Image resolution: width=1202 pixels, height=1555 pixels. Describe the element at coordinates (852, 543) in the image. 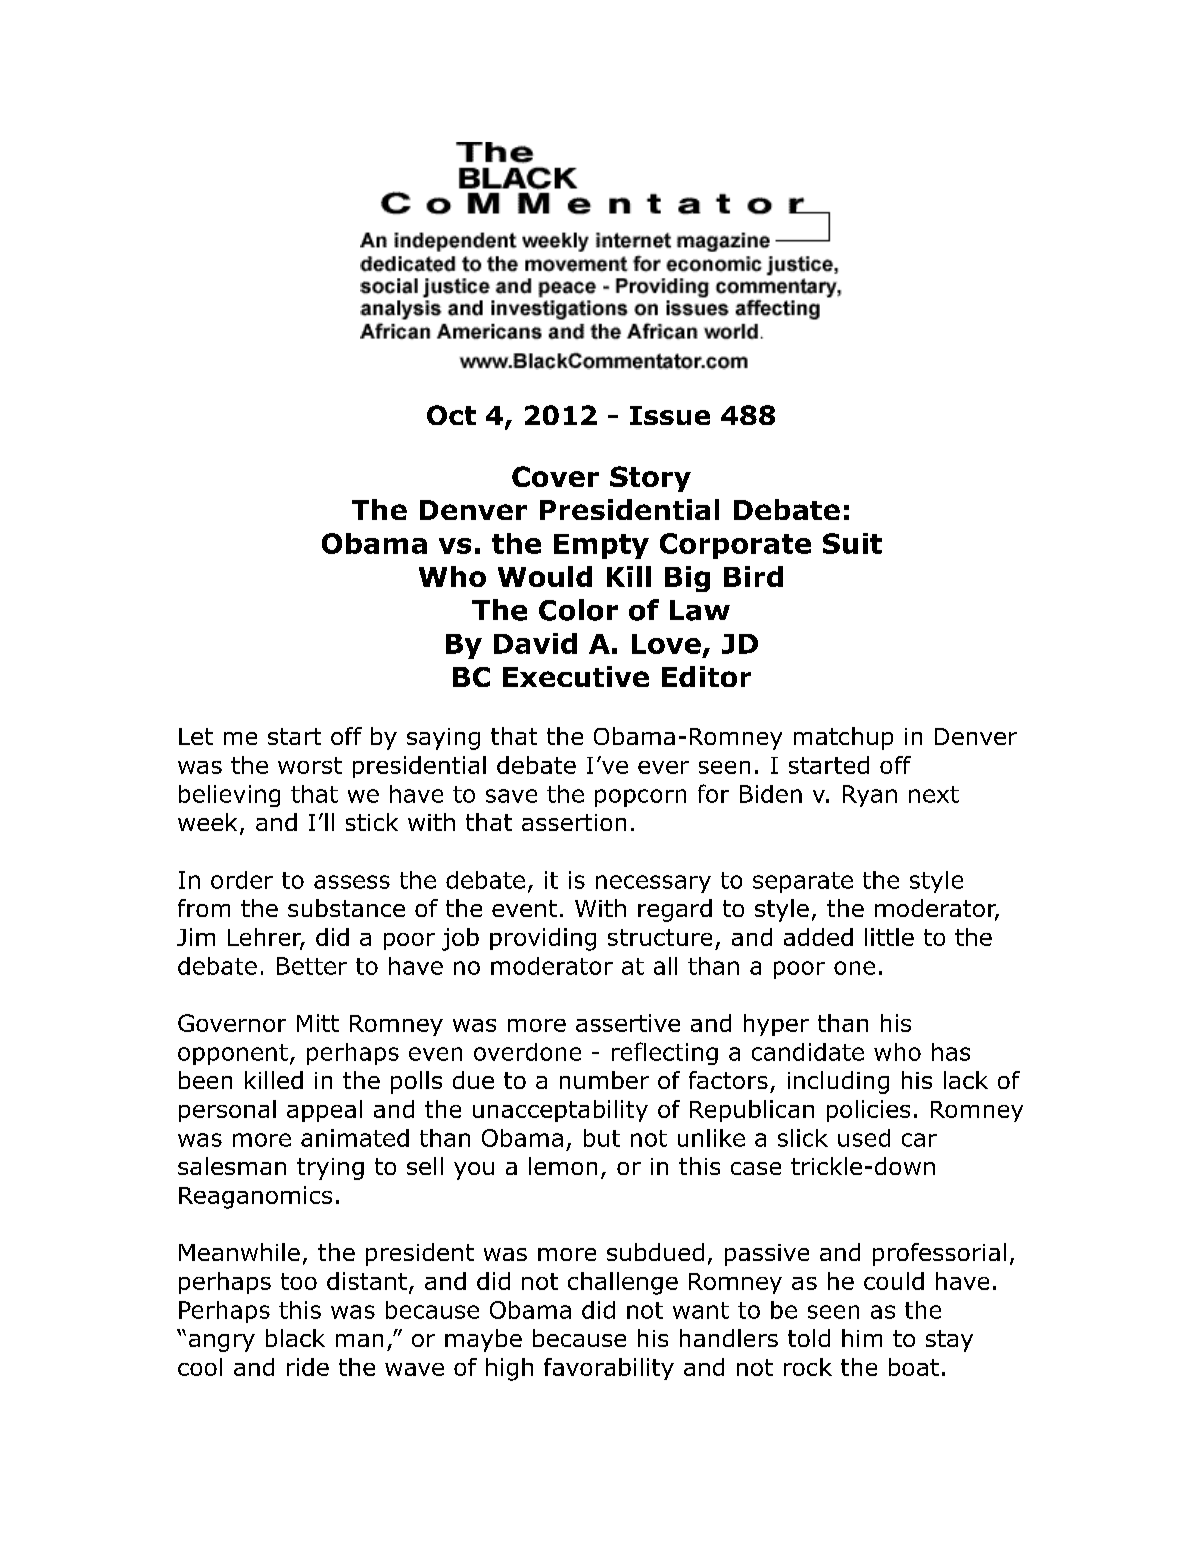

I see `Suit` at that location.
